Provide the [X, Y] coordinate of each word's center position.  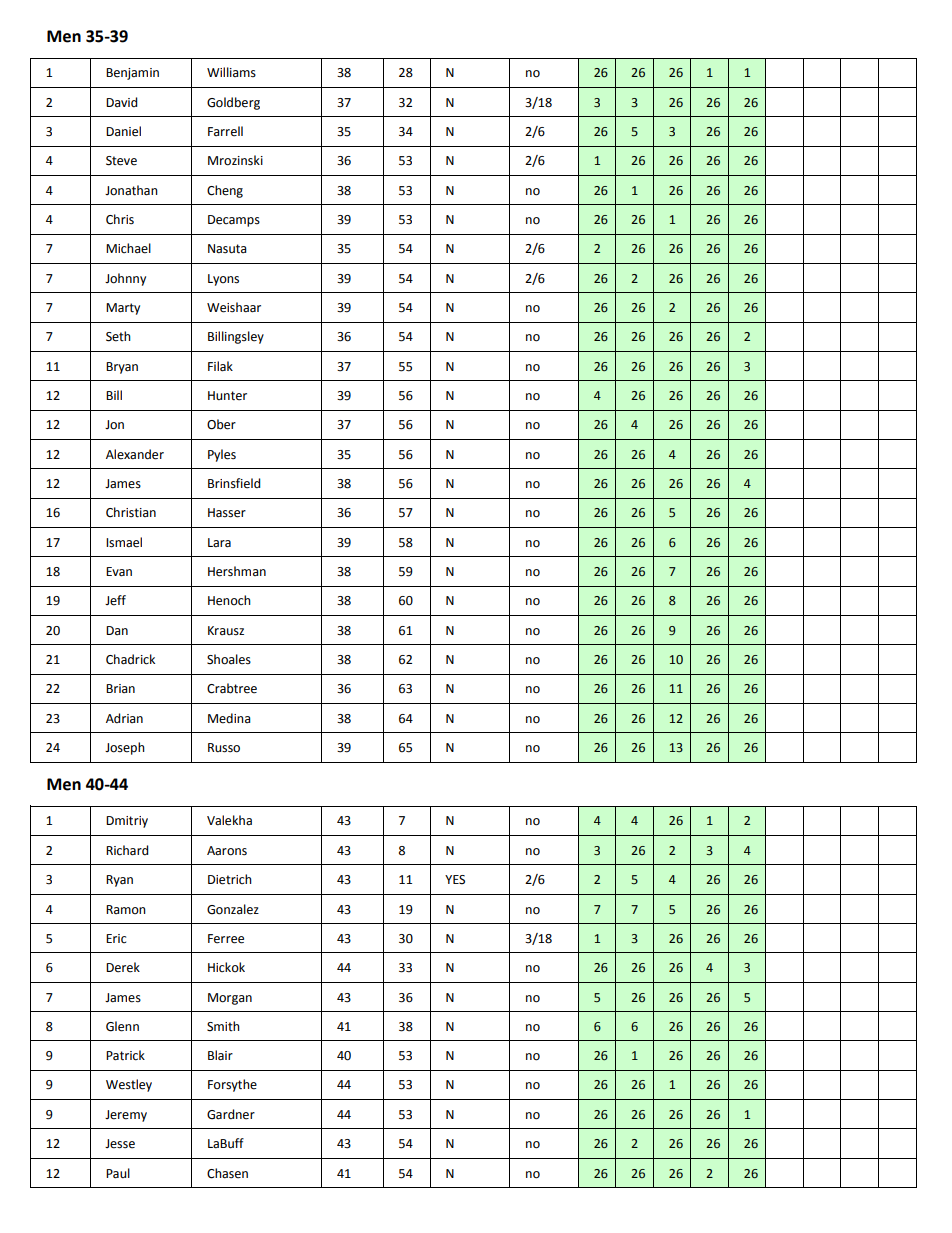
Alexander [135, 454]
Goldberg [233, 103]
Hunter [227, 396]
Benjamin [132, 74]
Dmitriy [127, 822]
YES [455, 880]
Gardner [231, 1114]
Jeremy [126, 1116]
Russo [224, 748]
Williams [231, 72]
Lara [219, 543]
